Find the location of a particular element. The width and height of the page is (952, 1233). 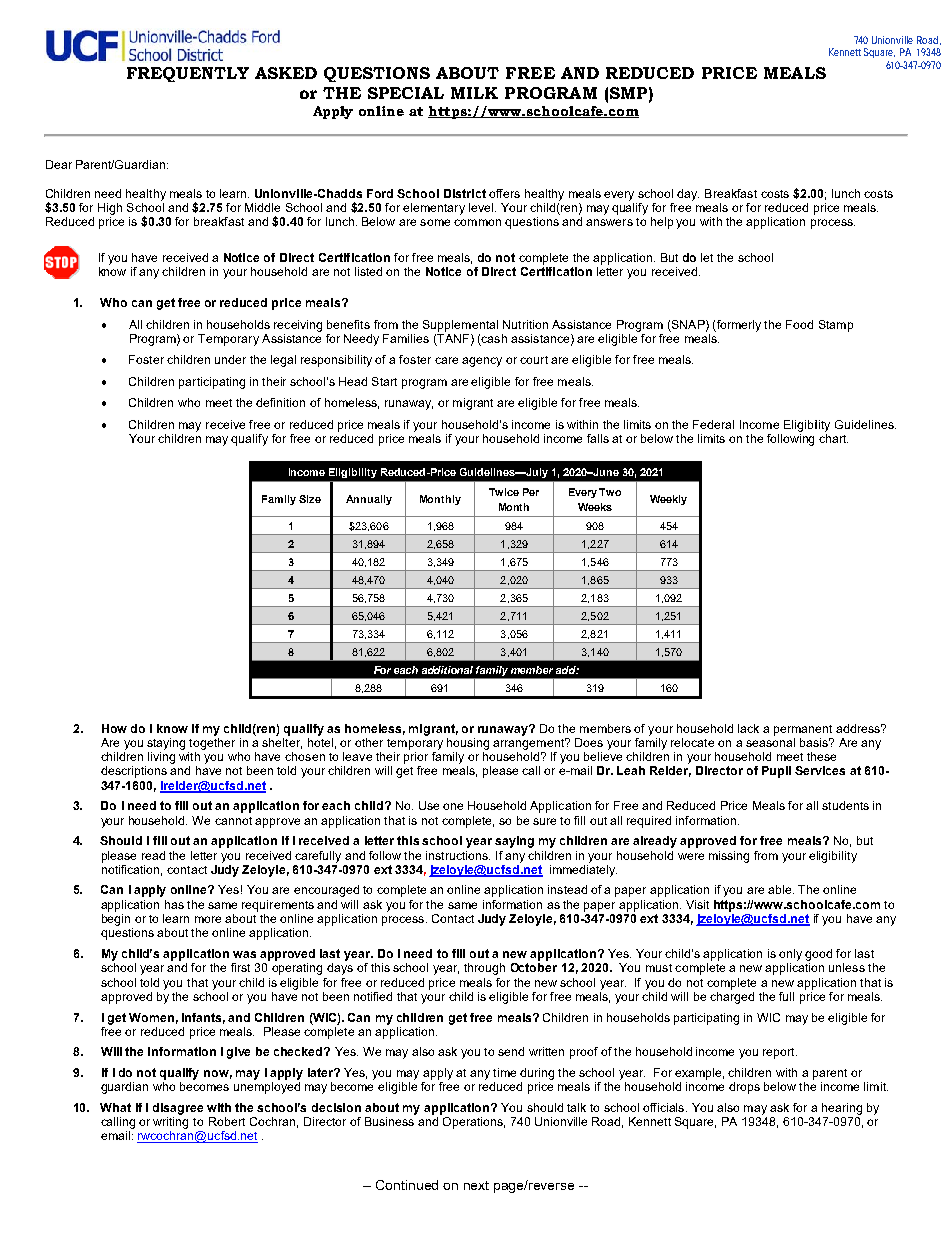

help is located at coordinates (662, 223).
